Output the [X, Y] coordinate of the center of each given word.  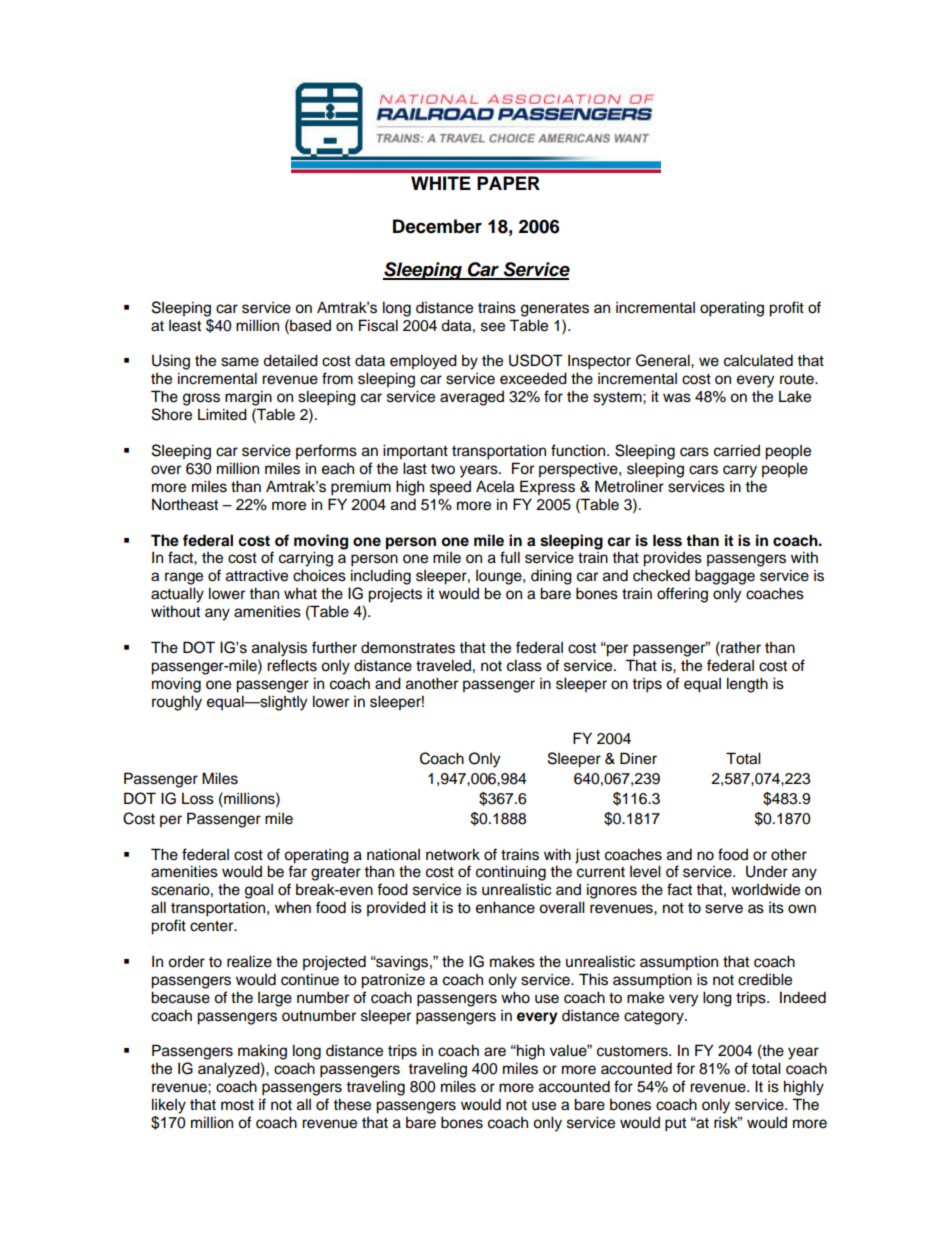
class [524, 665]
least [185, 326]
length [747, 685]
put [675, 1125]
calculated [758, 360]
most [237, 1105]
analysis [279, 649]
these [352, 1104]
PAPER [508, 183]
